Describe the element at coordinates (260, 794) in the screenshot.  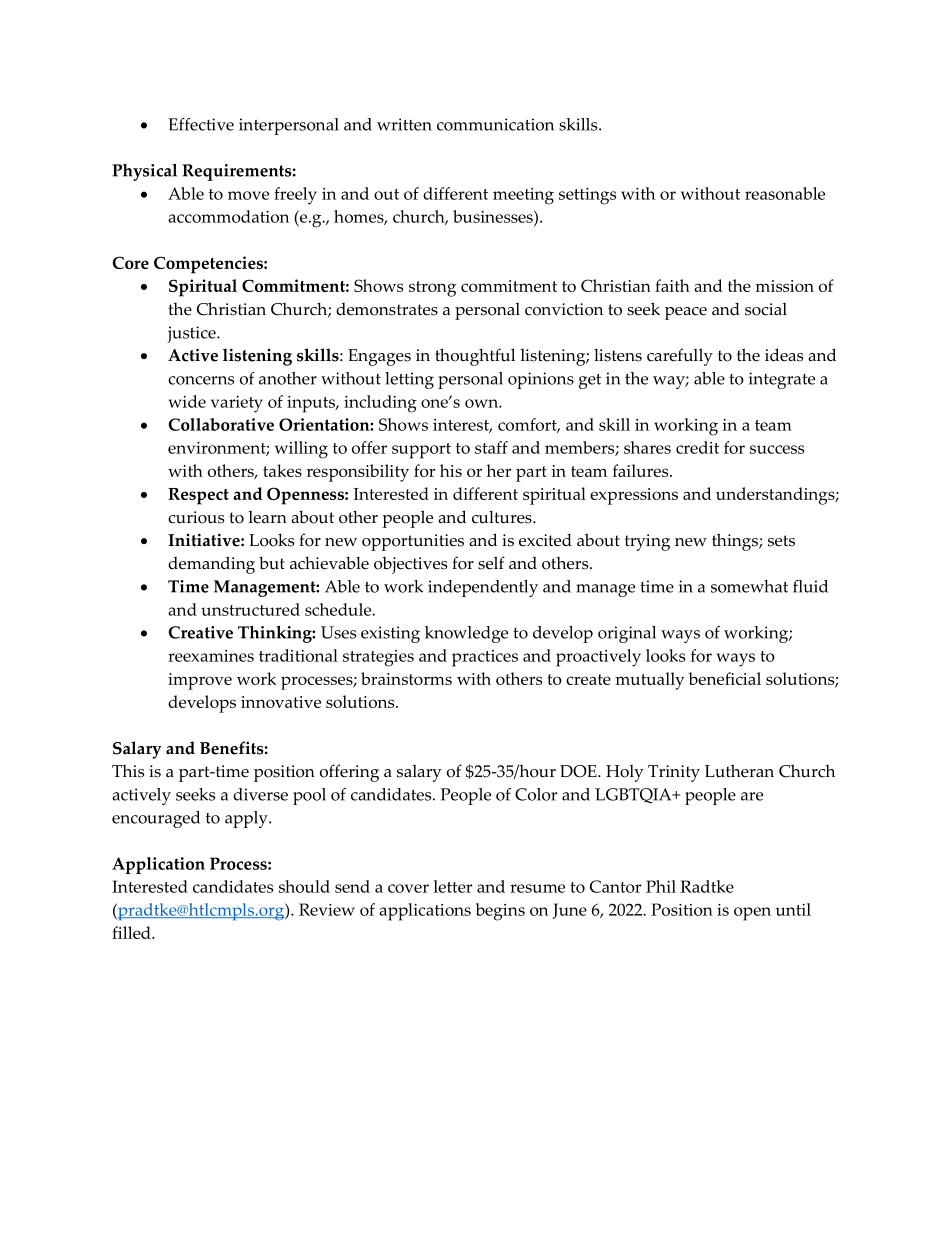
I see `diverse` at that location.
